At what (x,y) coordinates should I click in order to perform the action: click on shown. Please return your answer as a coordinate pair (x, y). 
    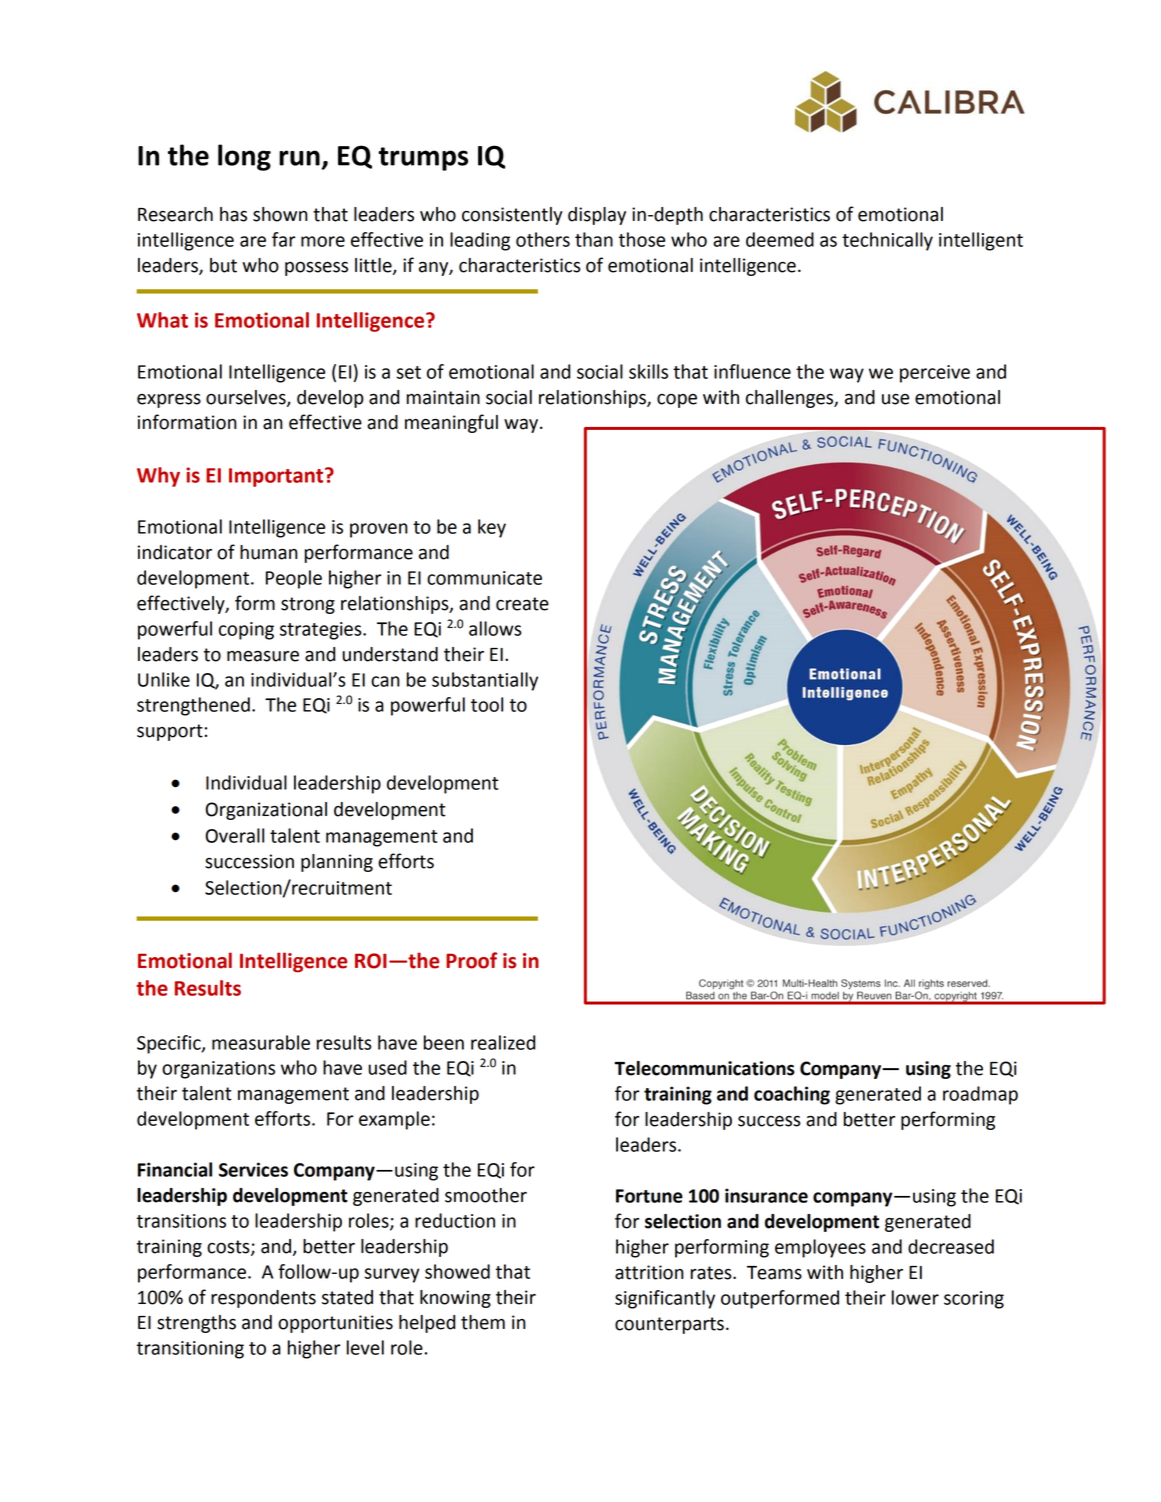
    Looking at the image, I should click on (280, 214).
